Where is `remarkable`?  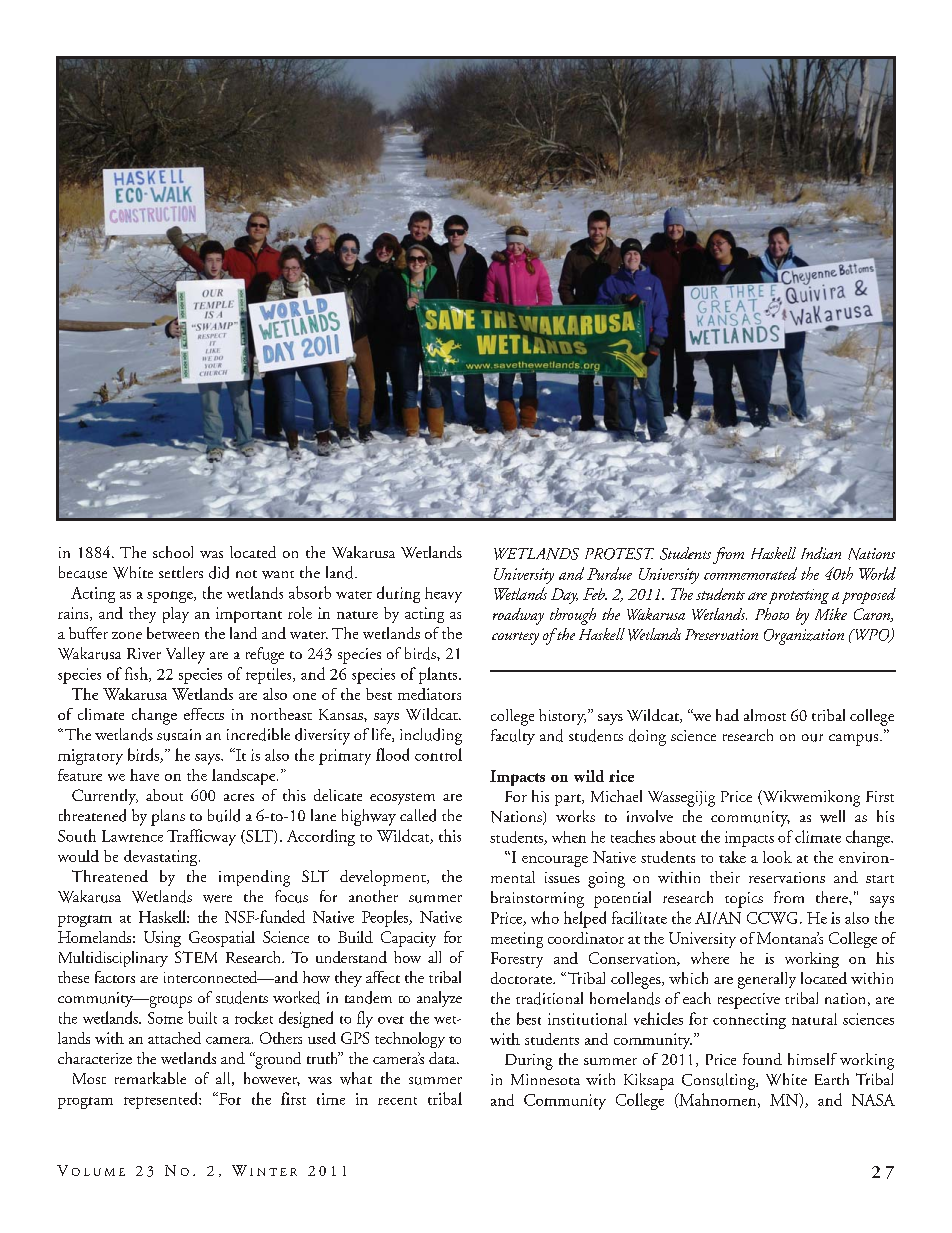 remarkable is located at coordinates (150, 1078).
